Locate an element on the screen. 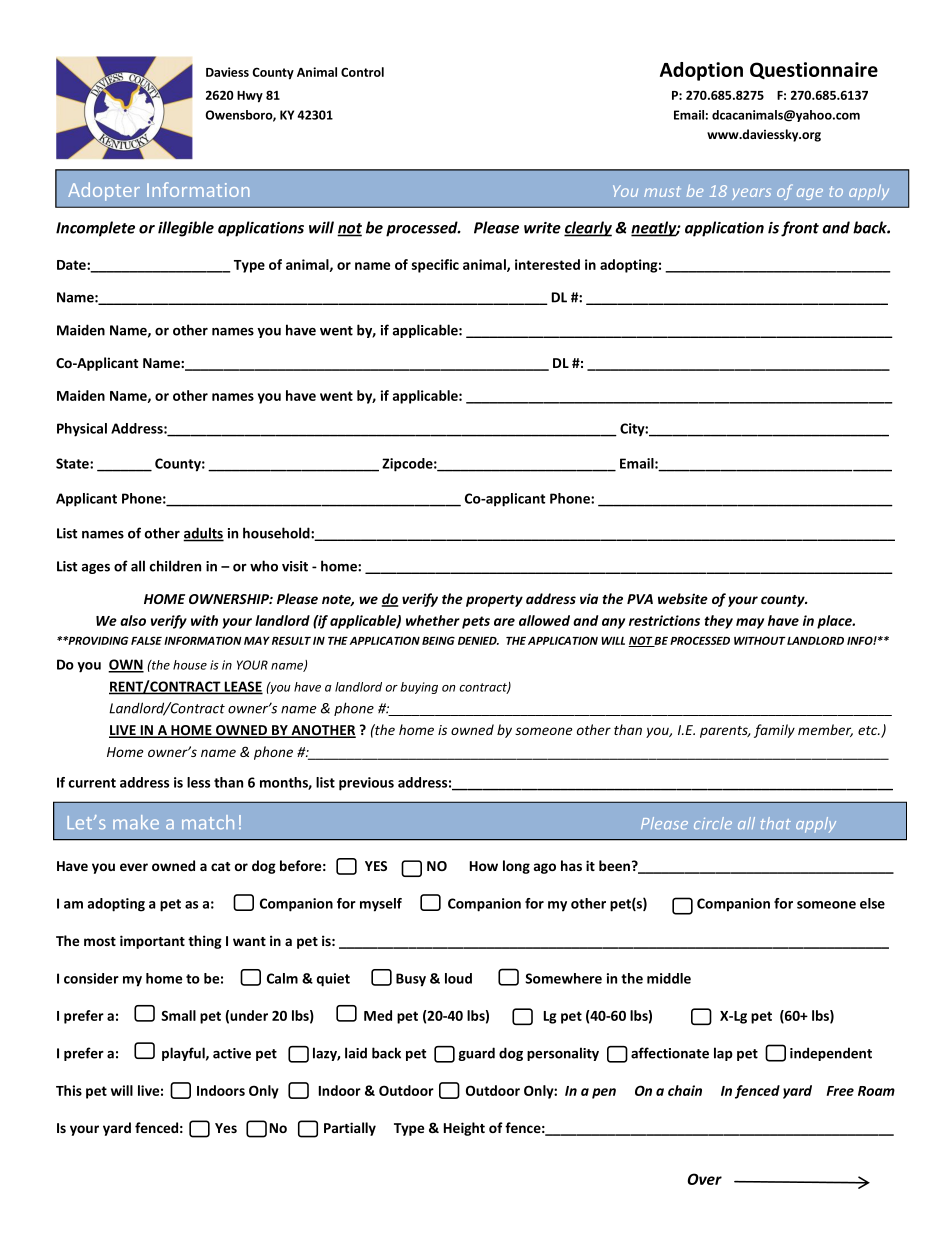 Image resolution: width=952 pixels, height=1233 pixels. Height is located at coordinates (464, 1129).
